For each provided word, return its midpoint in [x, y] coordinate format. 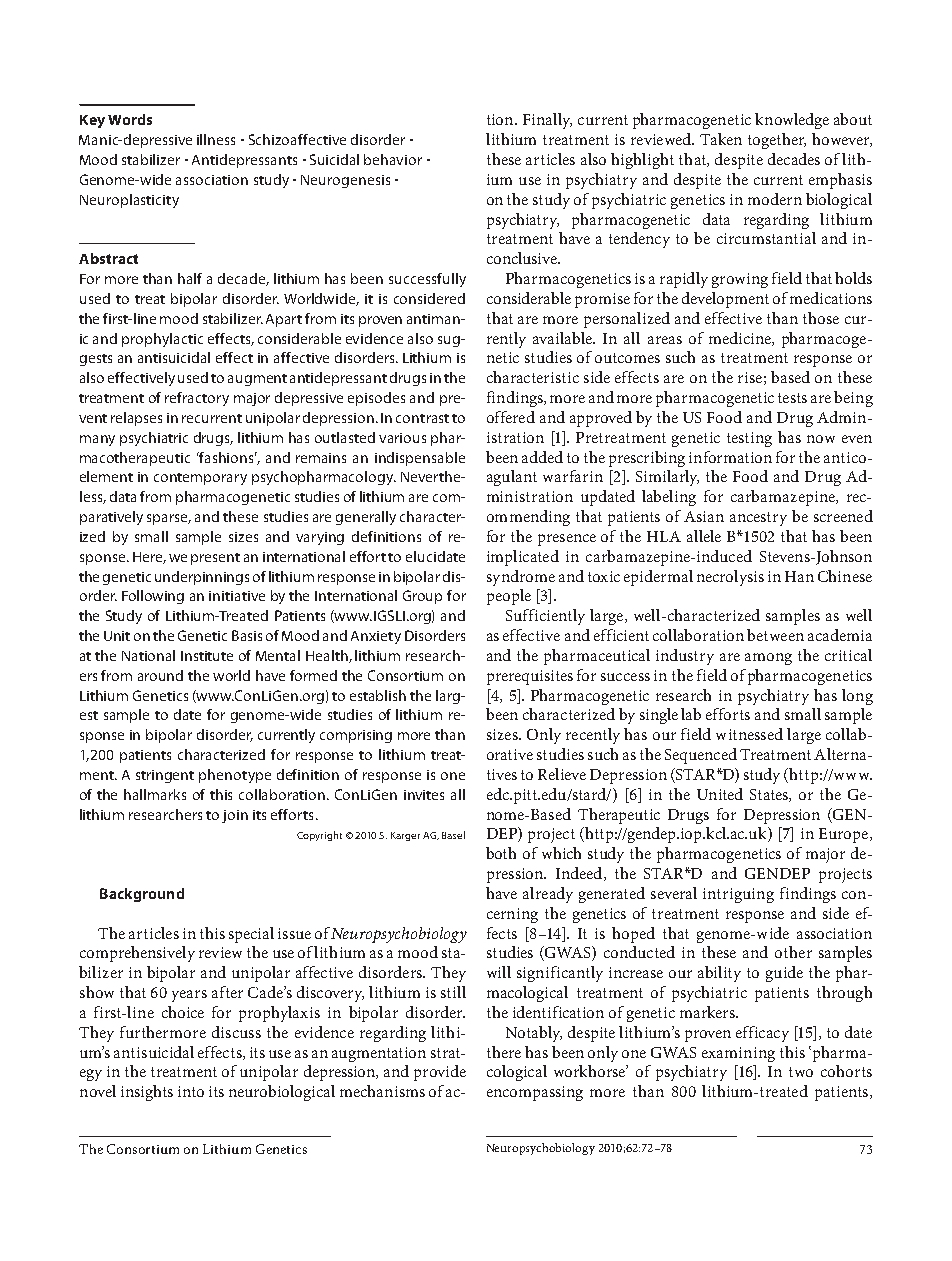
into [191, 1091]
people [509, 597]
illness [216, 139]
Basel [453, 835]
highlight [642, 161]
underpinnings [202, 578]
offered [511, 417]
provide [440, 1073]
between [775, 635]
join [235, 816]
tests [792, 398]
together [777, 141]
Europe [845, 835]
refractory [197, 399]
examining [738, 1054]
